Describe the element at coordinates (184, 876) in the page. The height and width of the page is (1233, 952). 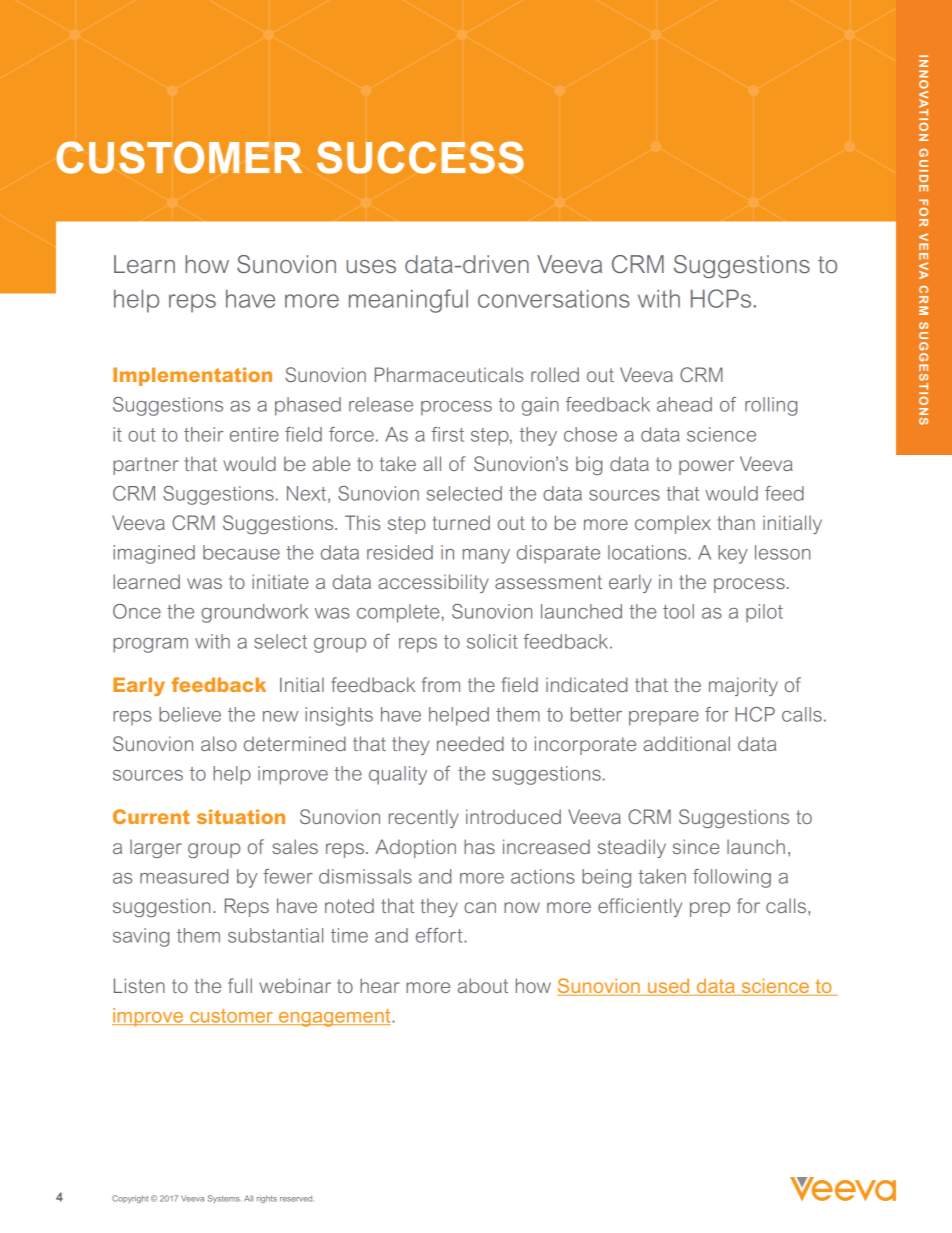
I see `measured` at that location.
